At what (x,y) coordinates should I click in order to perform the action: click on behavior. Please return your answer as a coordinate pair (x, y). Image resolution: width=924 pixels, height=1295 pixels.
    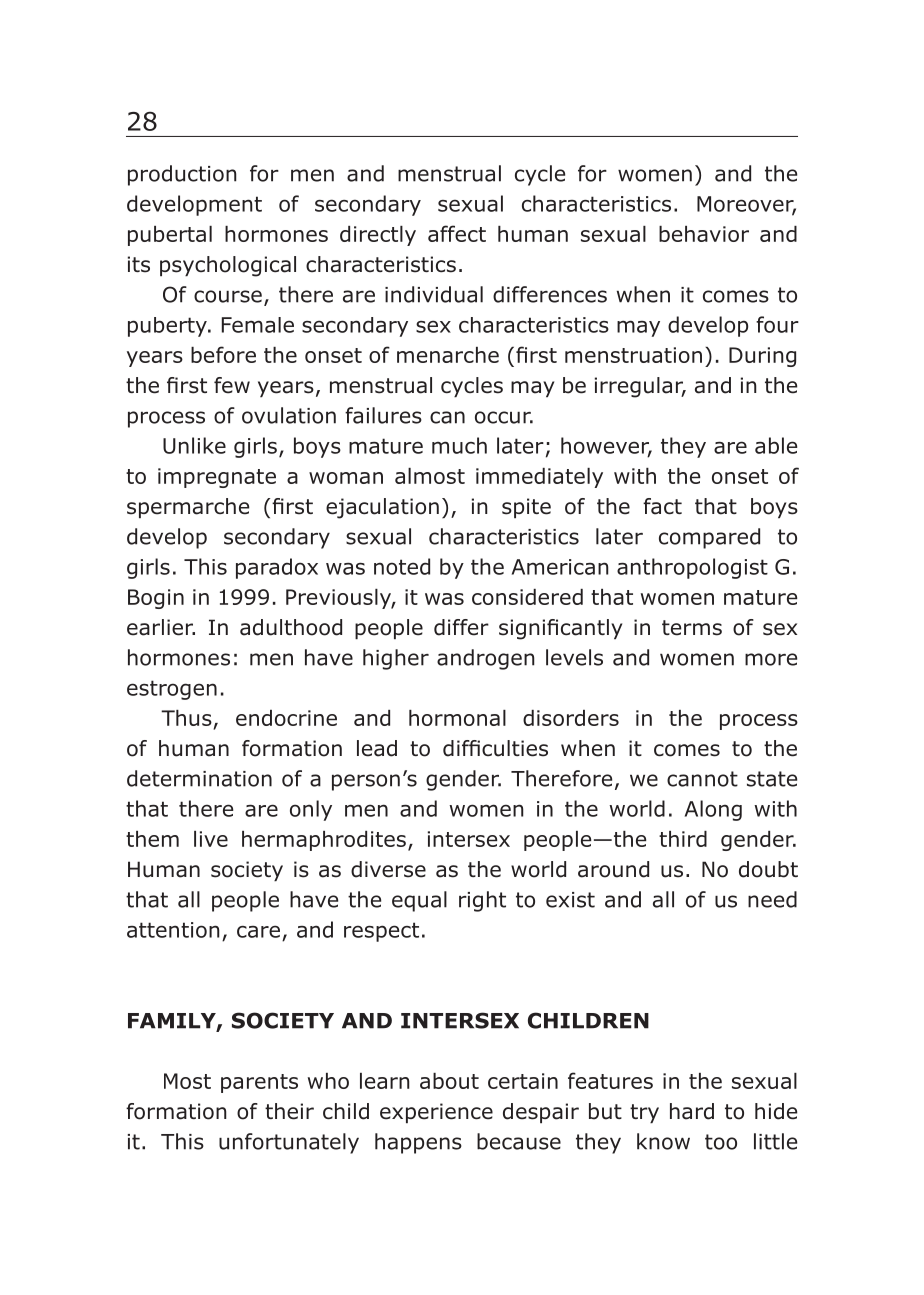
    Looking at the image, I should click on (704, 234).
